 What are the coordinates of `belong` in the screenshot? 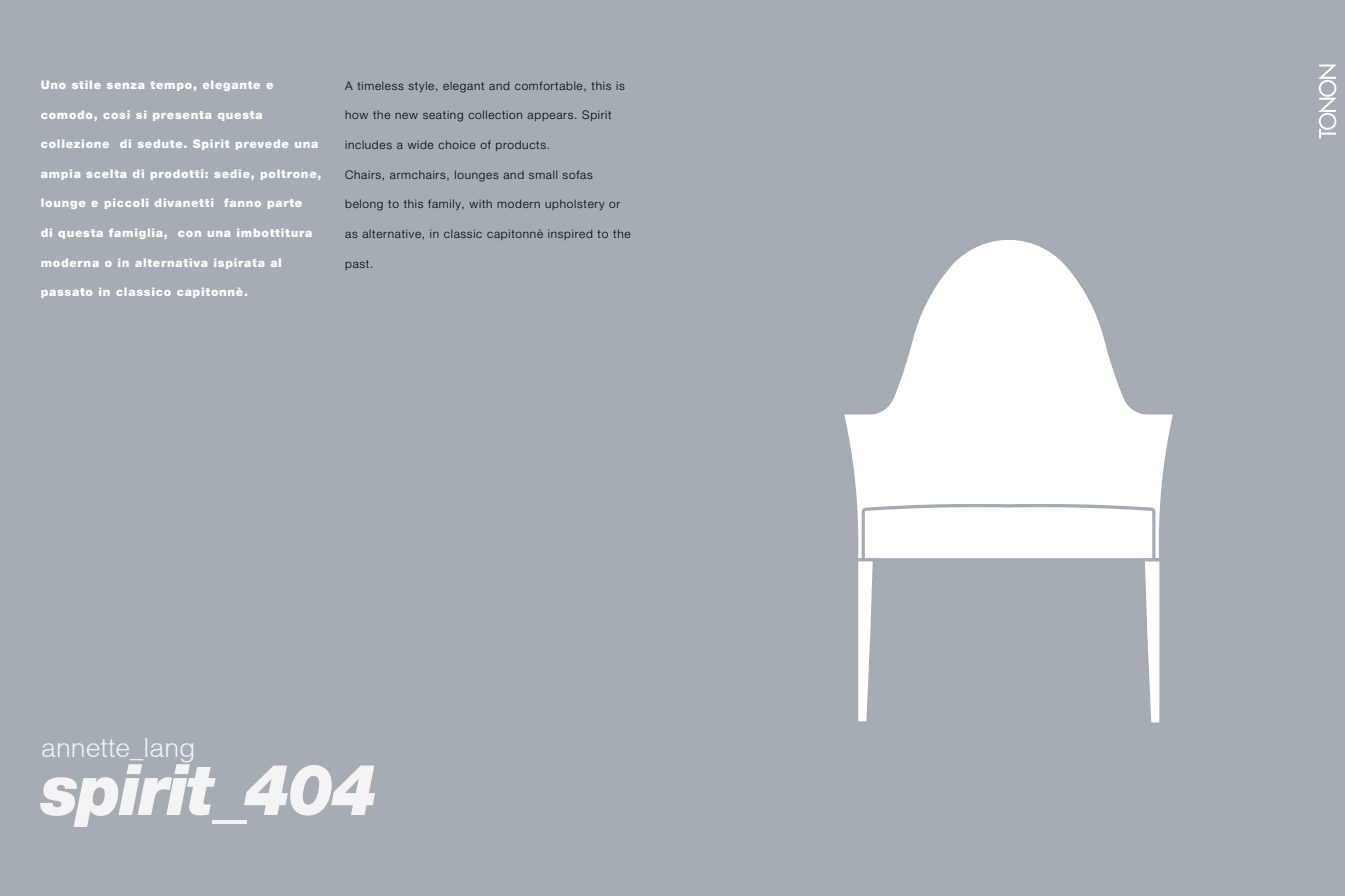 It's located at (364, 205).
